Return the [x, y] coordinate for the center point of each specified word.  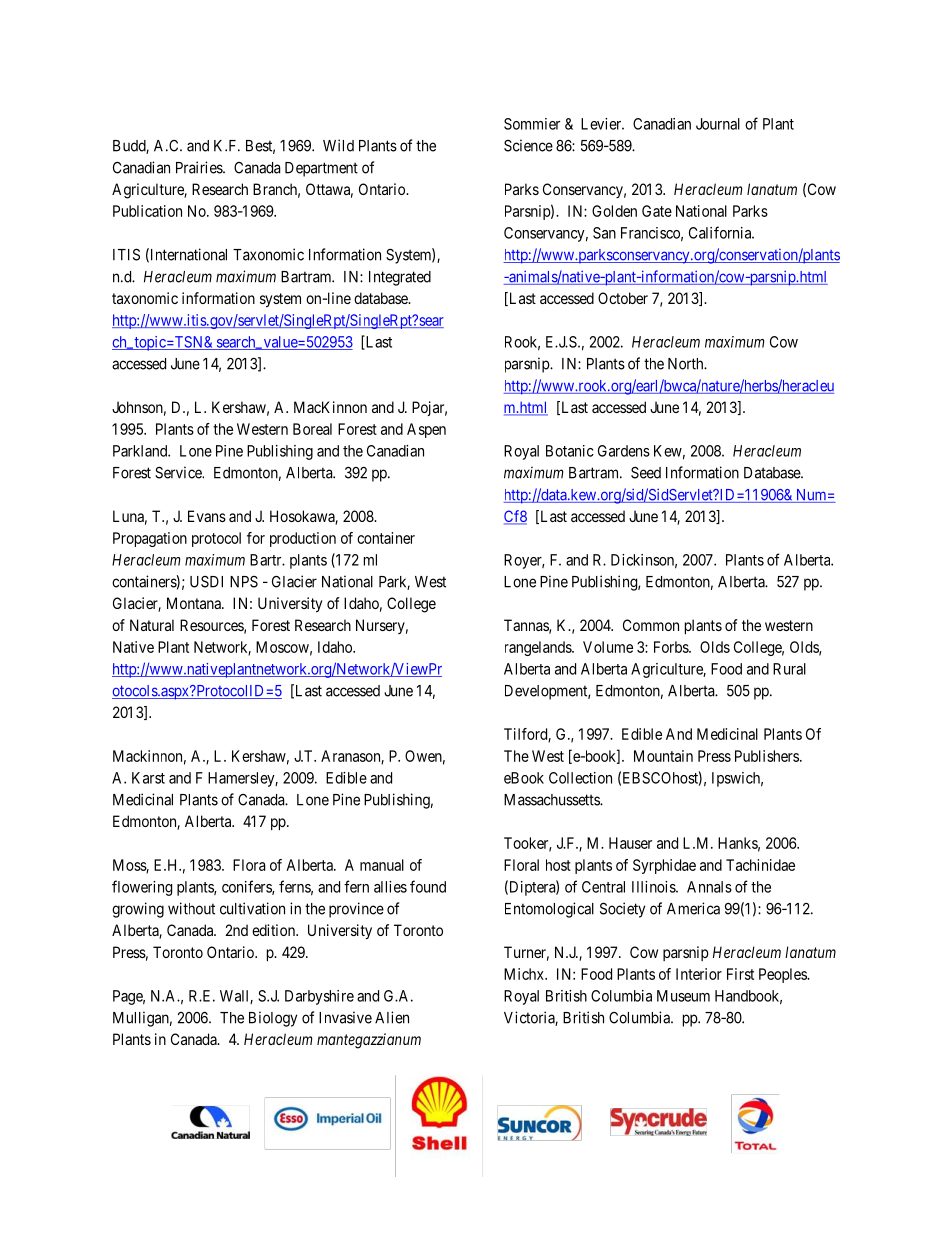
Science [528, 145]
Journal [718, 124]
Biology [273, 1019]
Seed [646, 473]
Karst [148, 778]
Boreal [312, 429]
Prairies [200, 167]
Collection [580, 778]
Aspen [426, 430]
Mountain [663, 756]
